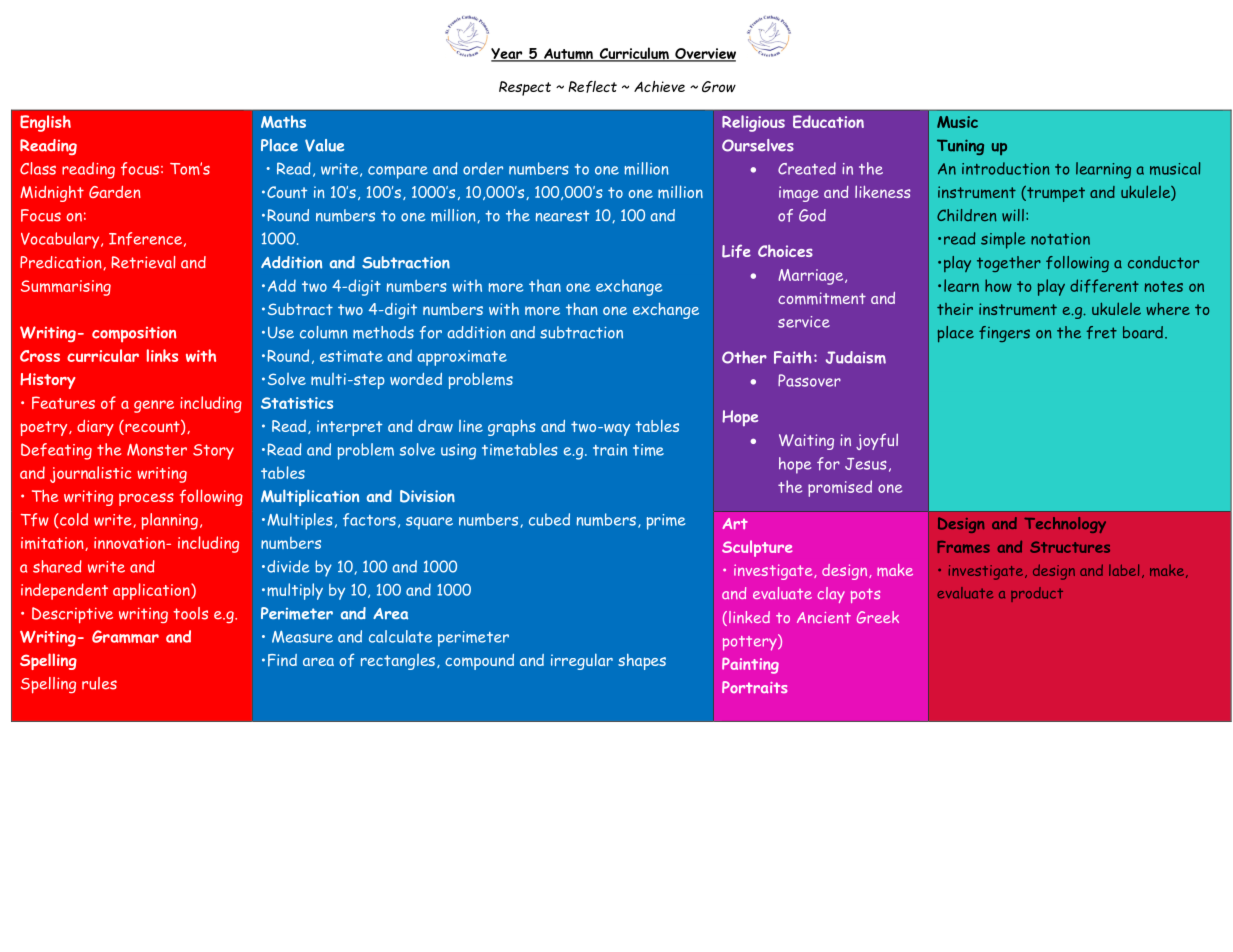 The image size is (1233, 952). Describe the element at coordinates (736, 251) in the screenshot. I see `Life` at that location.
